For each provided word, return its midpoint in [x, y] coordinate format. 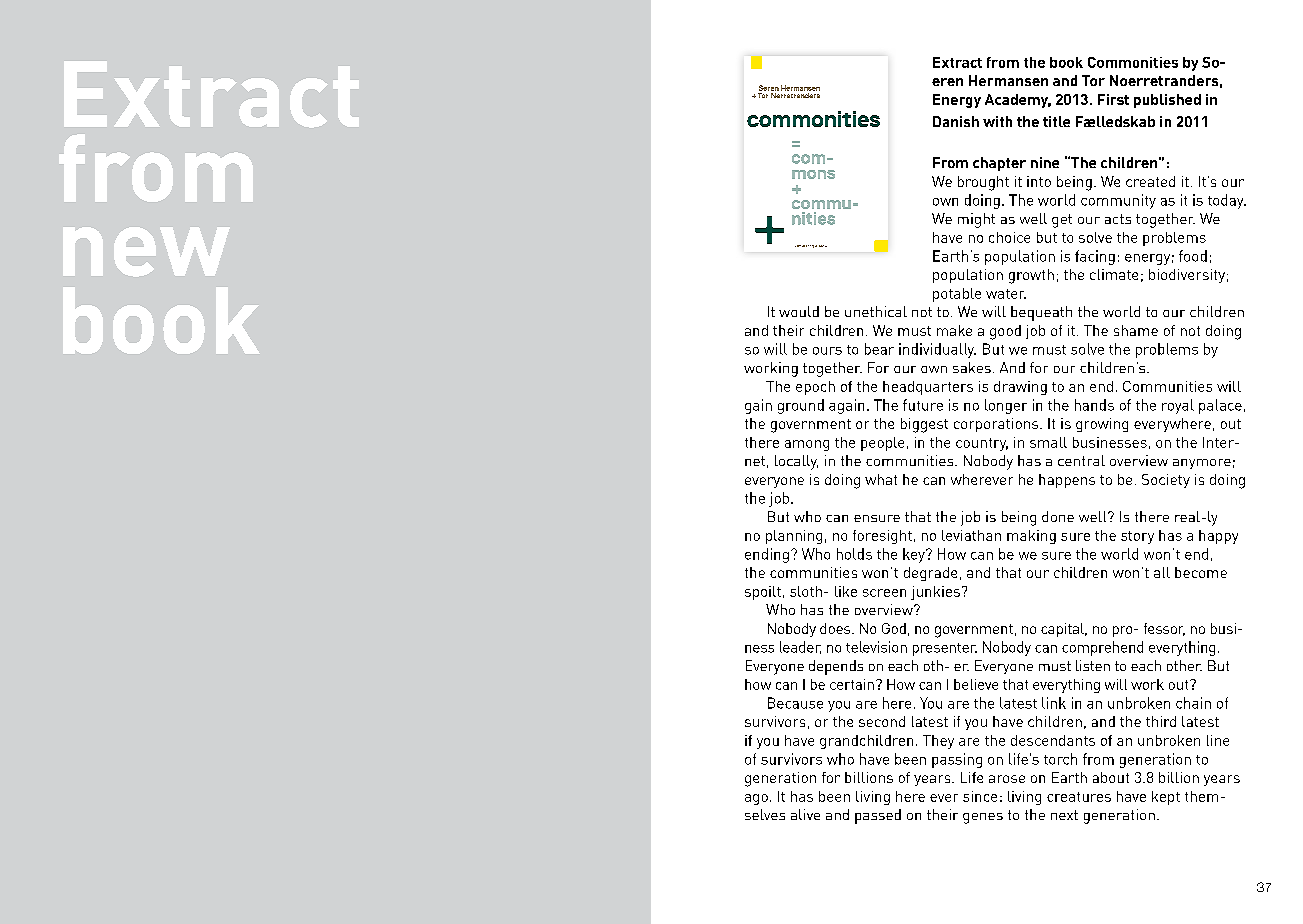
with [997, 121]
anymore [1202, 464]
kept [1166, 798]
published [1167, 101]
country [982, 444]
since [980, 796]
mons [813, 174]
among [807, 445]
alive [805, 814]
